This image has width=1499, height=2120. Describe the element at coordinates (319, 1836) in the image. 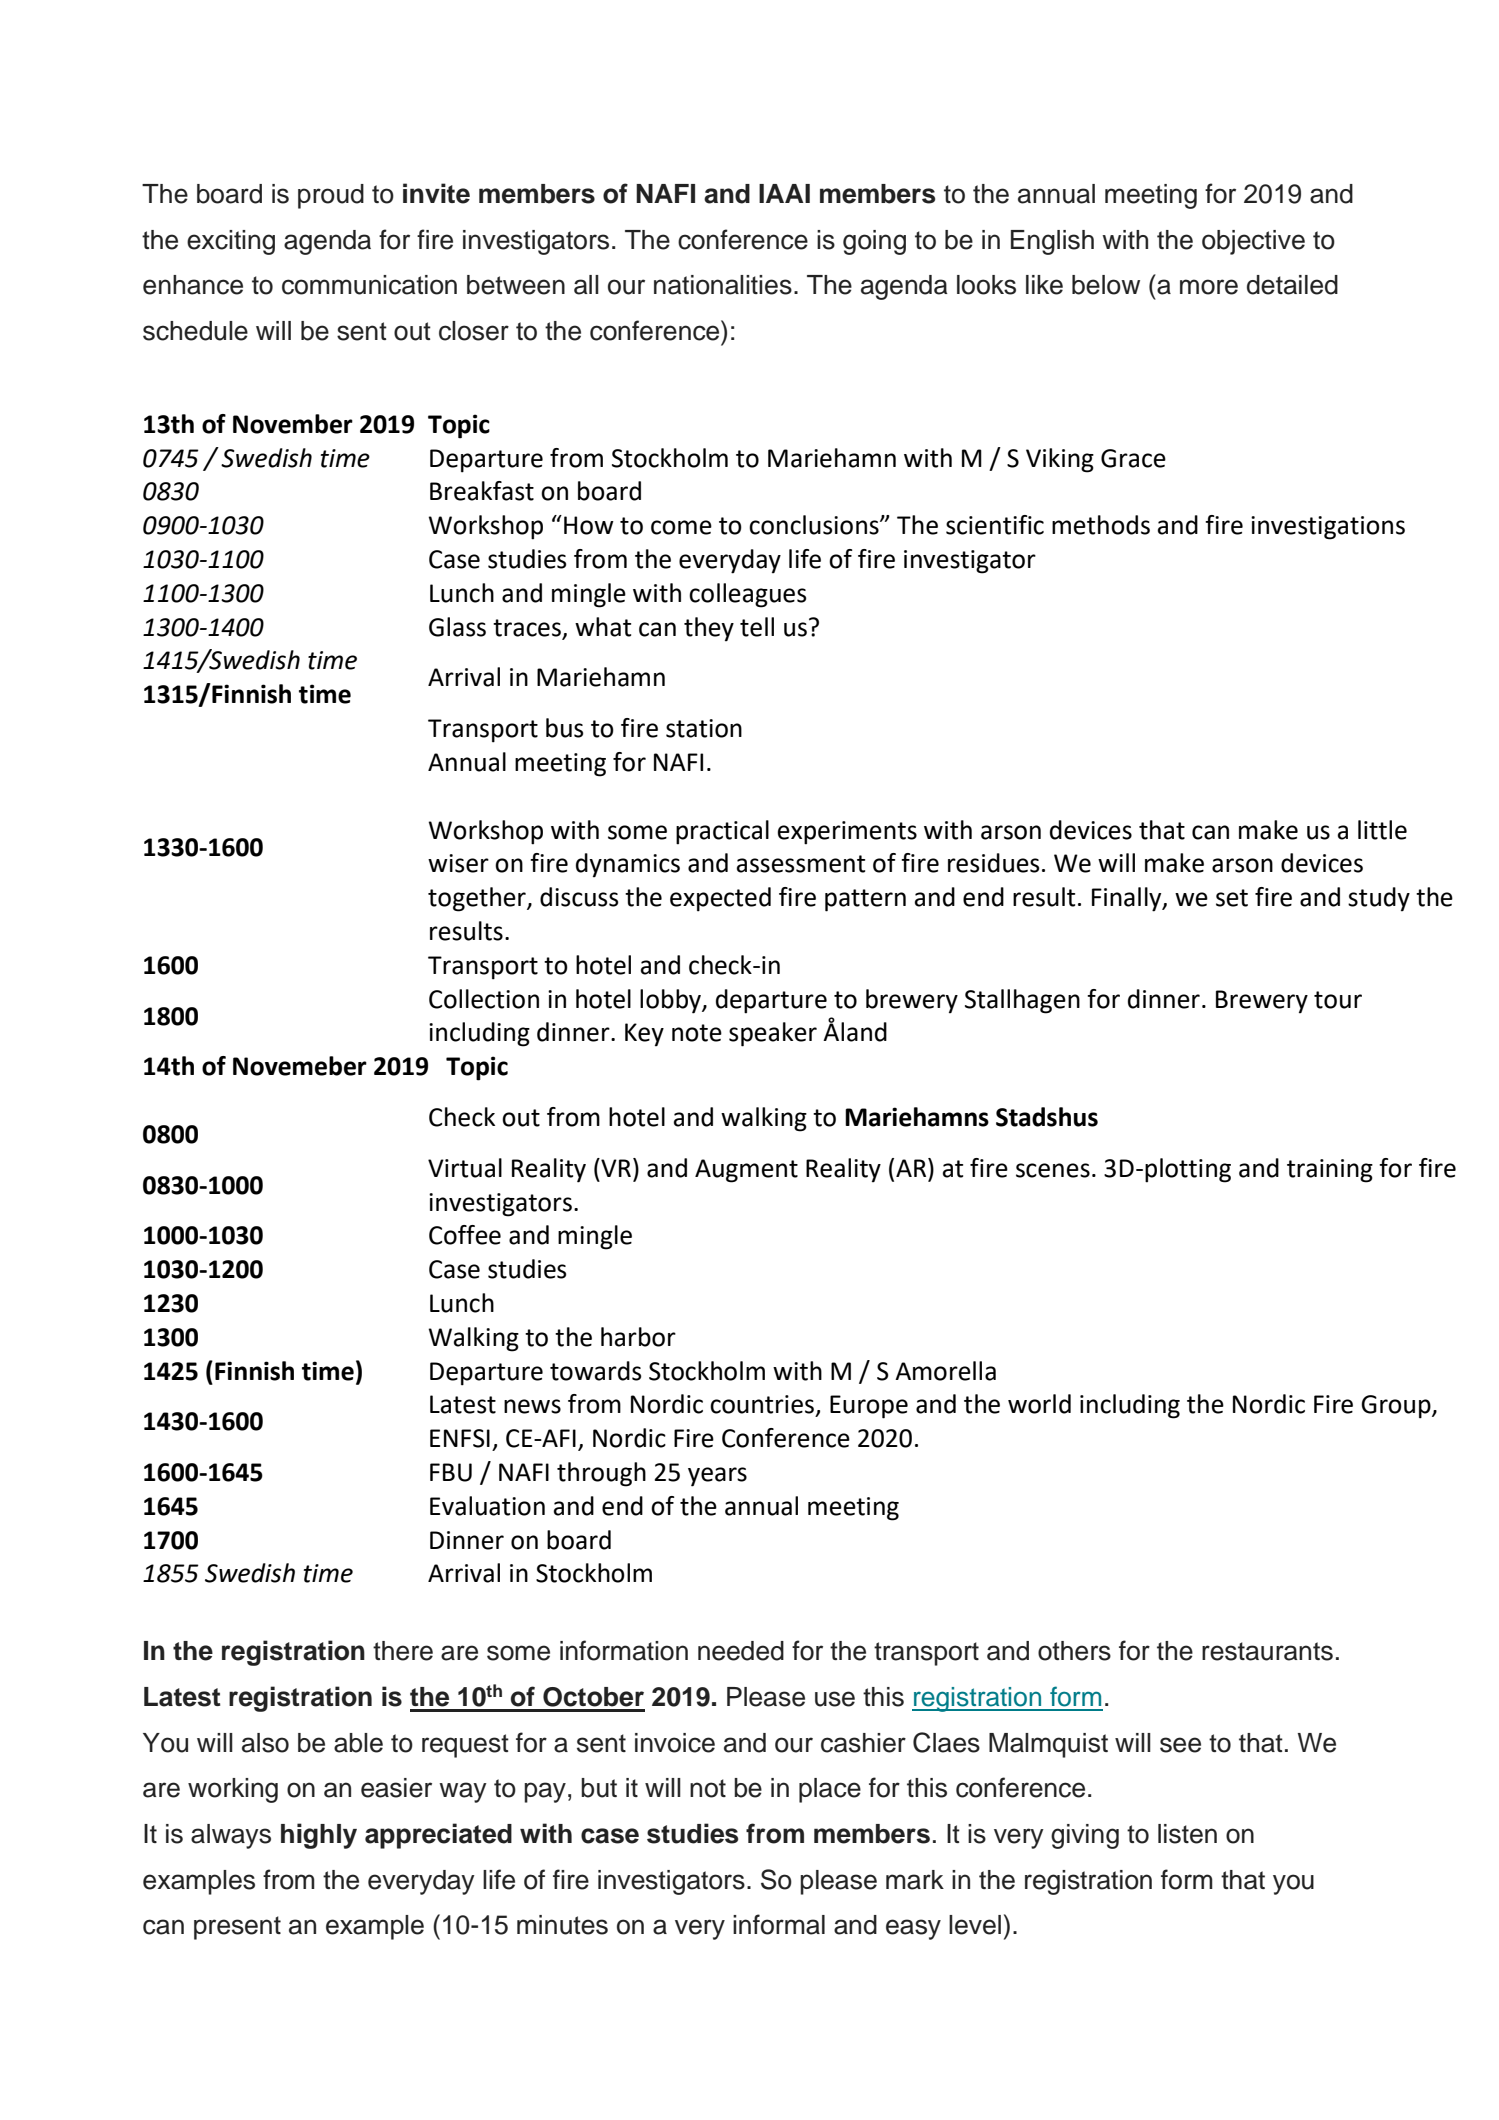

I see `highly` at that location.
